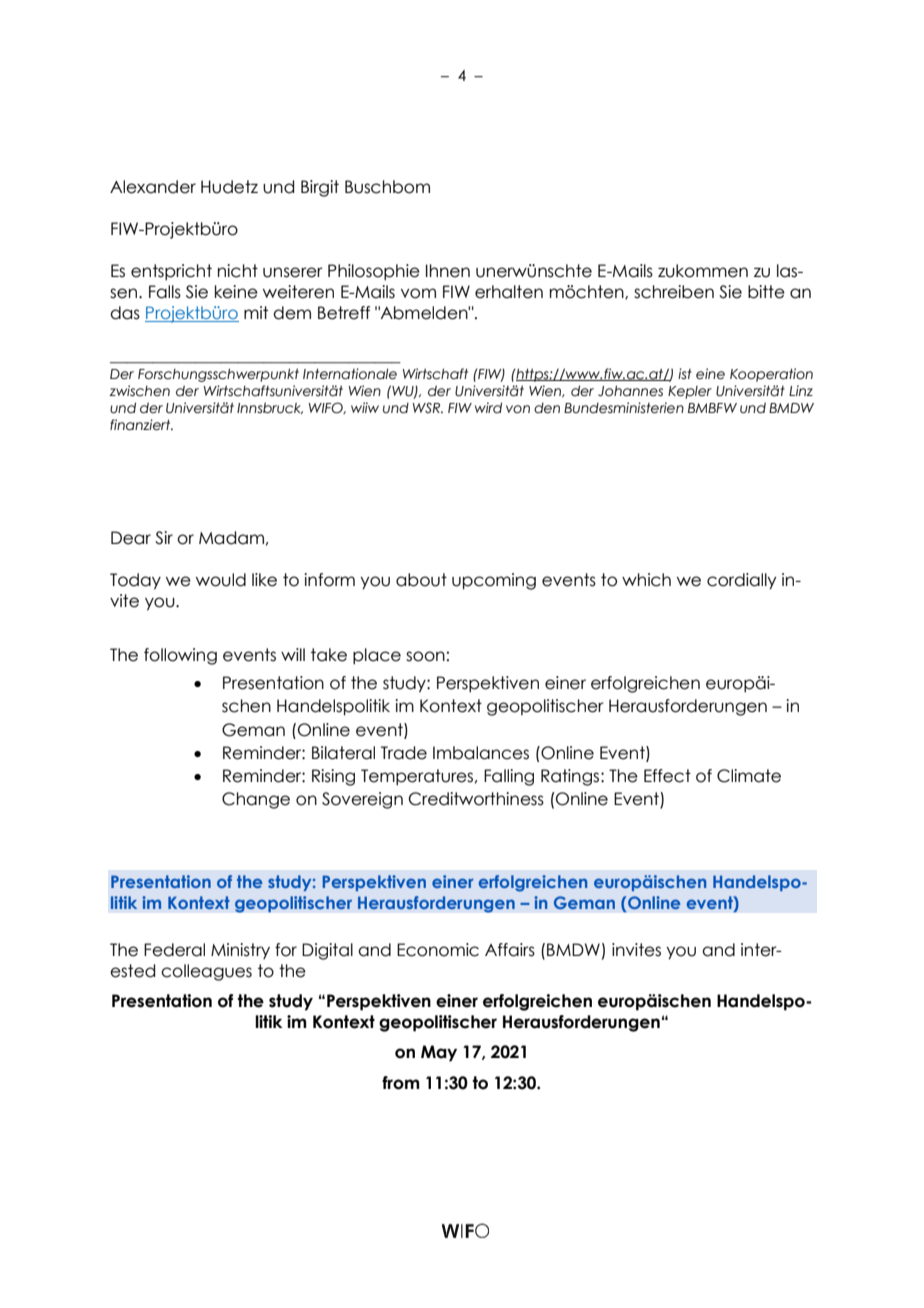  What do you see at coordinates (438, 950) in the document?
I see `Economic` at bounding box center [438, 950].
